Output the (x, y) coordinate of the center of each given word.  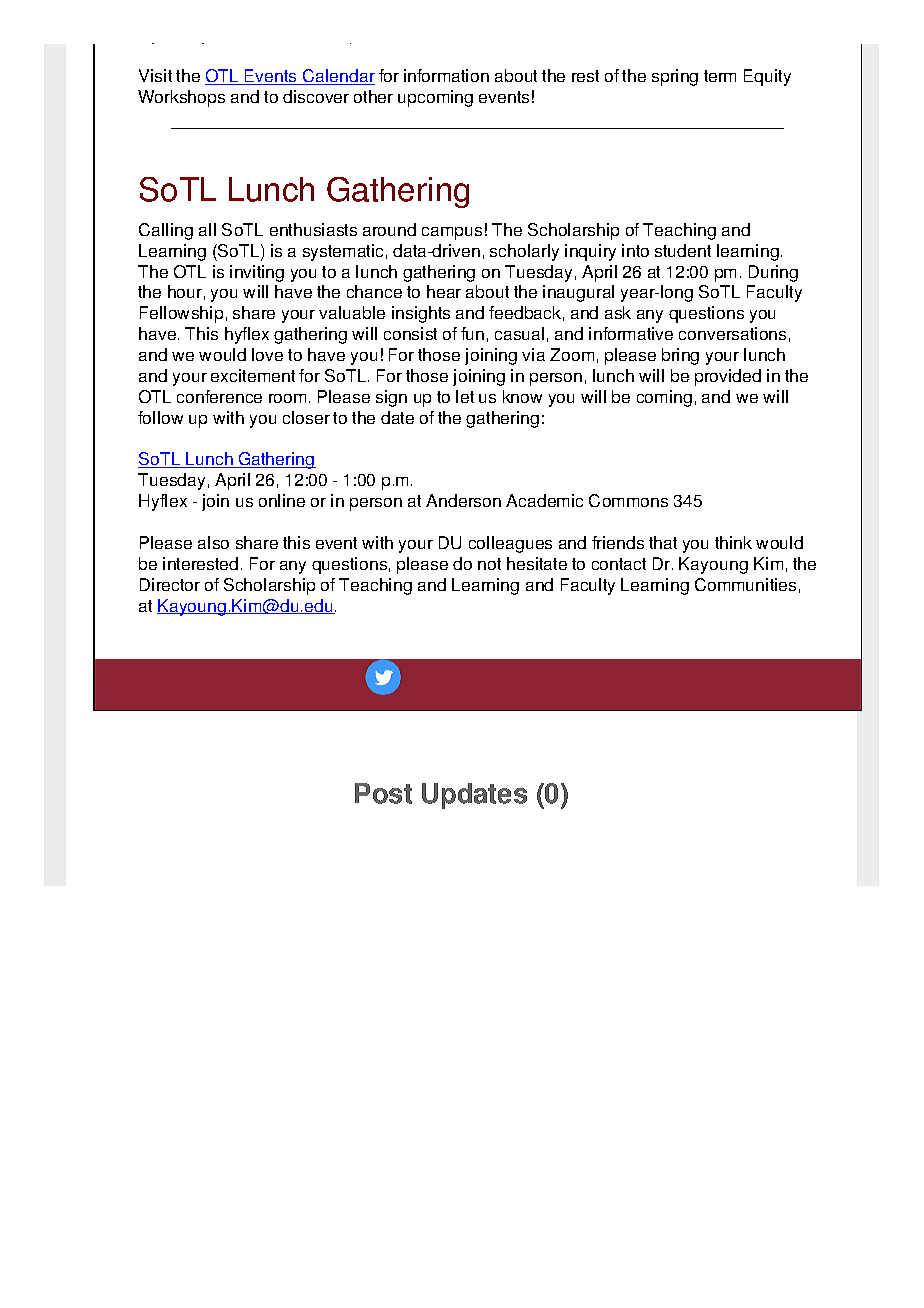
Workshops (181, 98)
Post (383, 793)
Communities (745, 584)
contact (619, 564)
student (683, 250)
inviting (257, 273)
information (446, 75)
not (489, 564)
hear (444, 291)
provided (728, 377)
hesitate (537, 563)
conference (219, 396)
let (465, 396)
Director (170, 584)
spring (675, 77)
